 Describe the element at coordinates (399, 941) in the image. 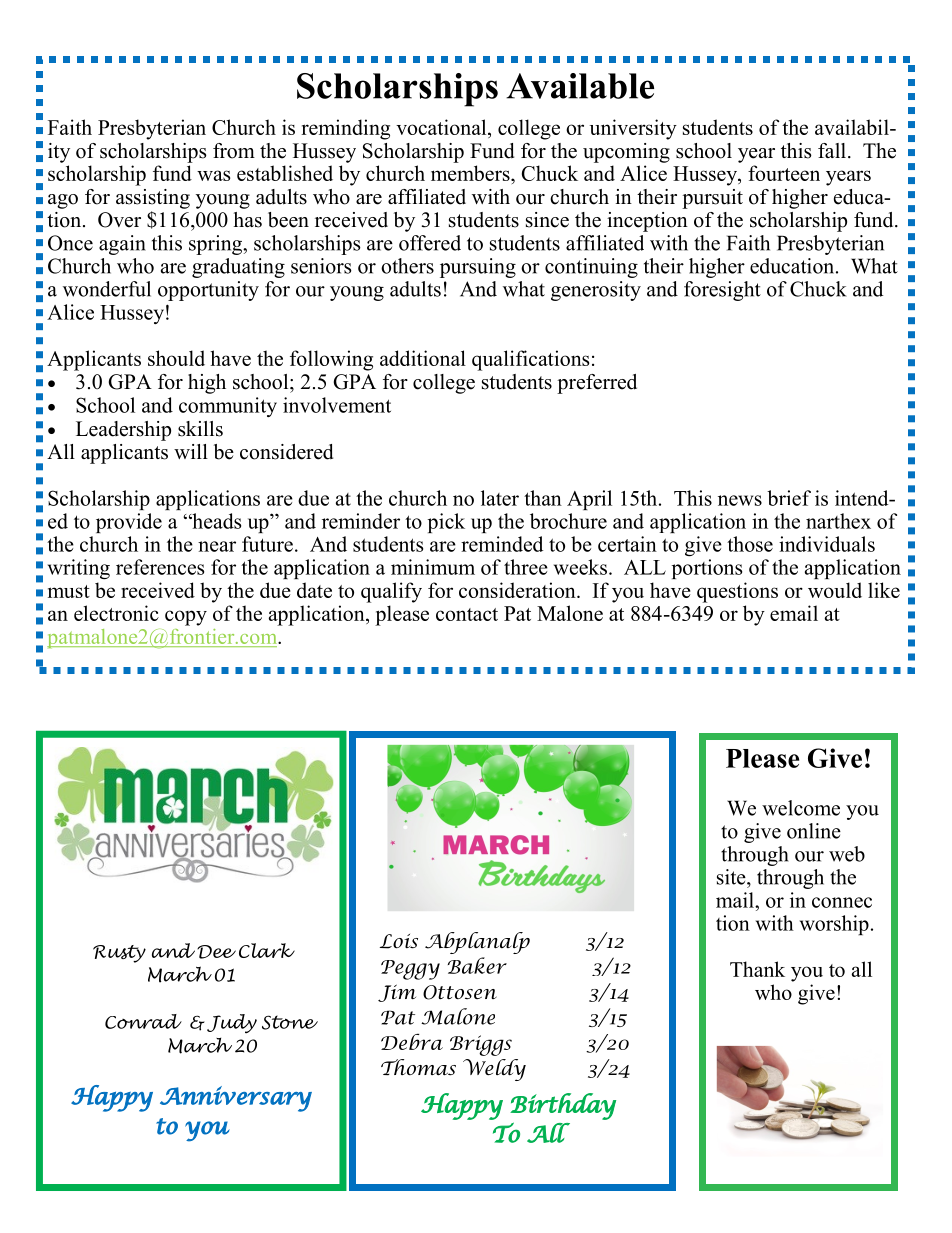

I see `Lois` at that location.
